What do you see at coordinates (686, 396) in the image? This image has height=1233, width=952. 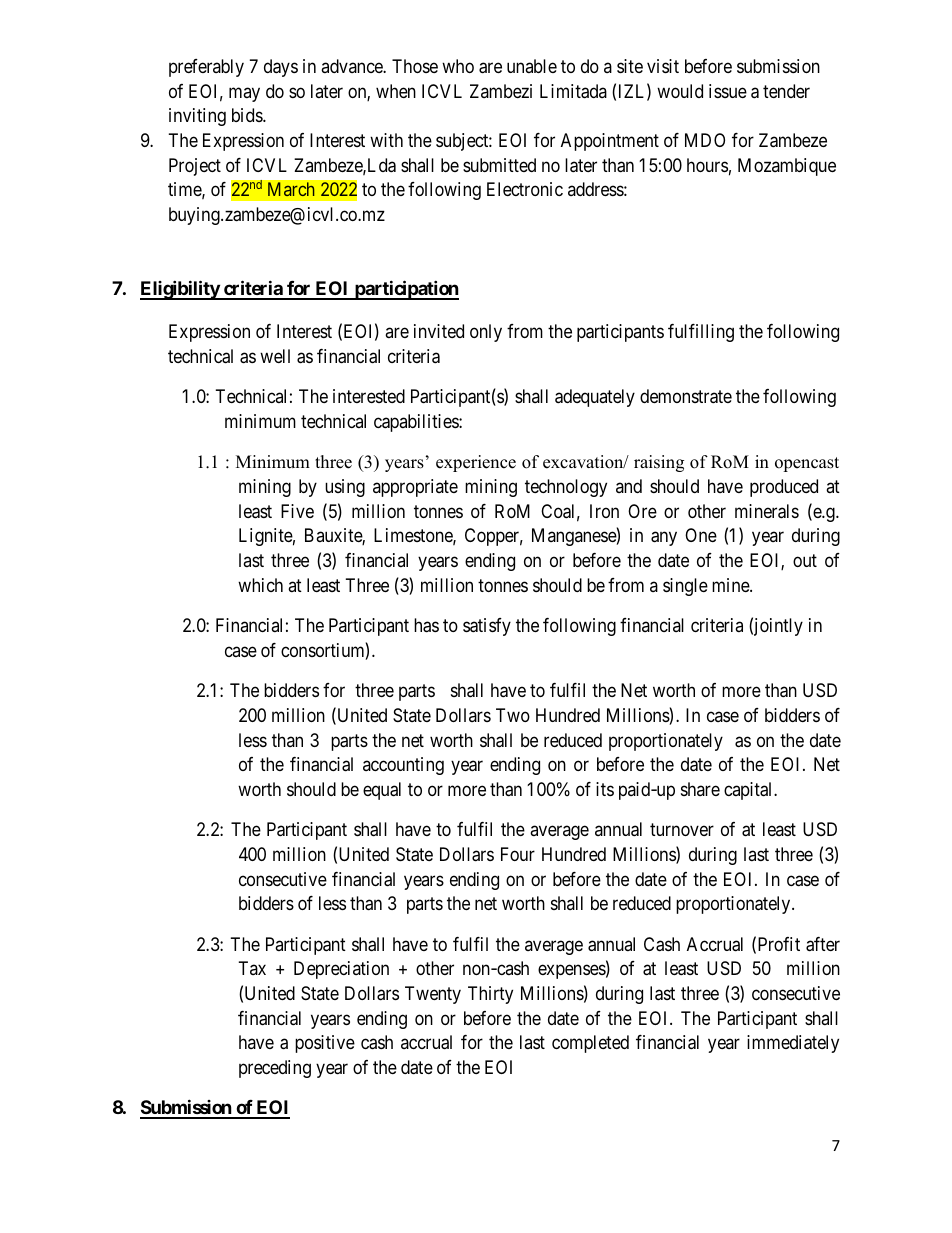 I see `demonstrate` at bounding box center [686, 396].
